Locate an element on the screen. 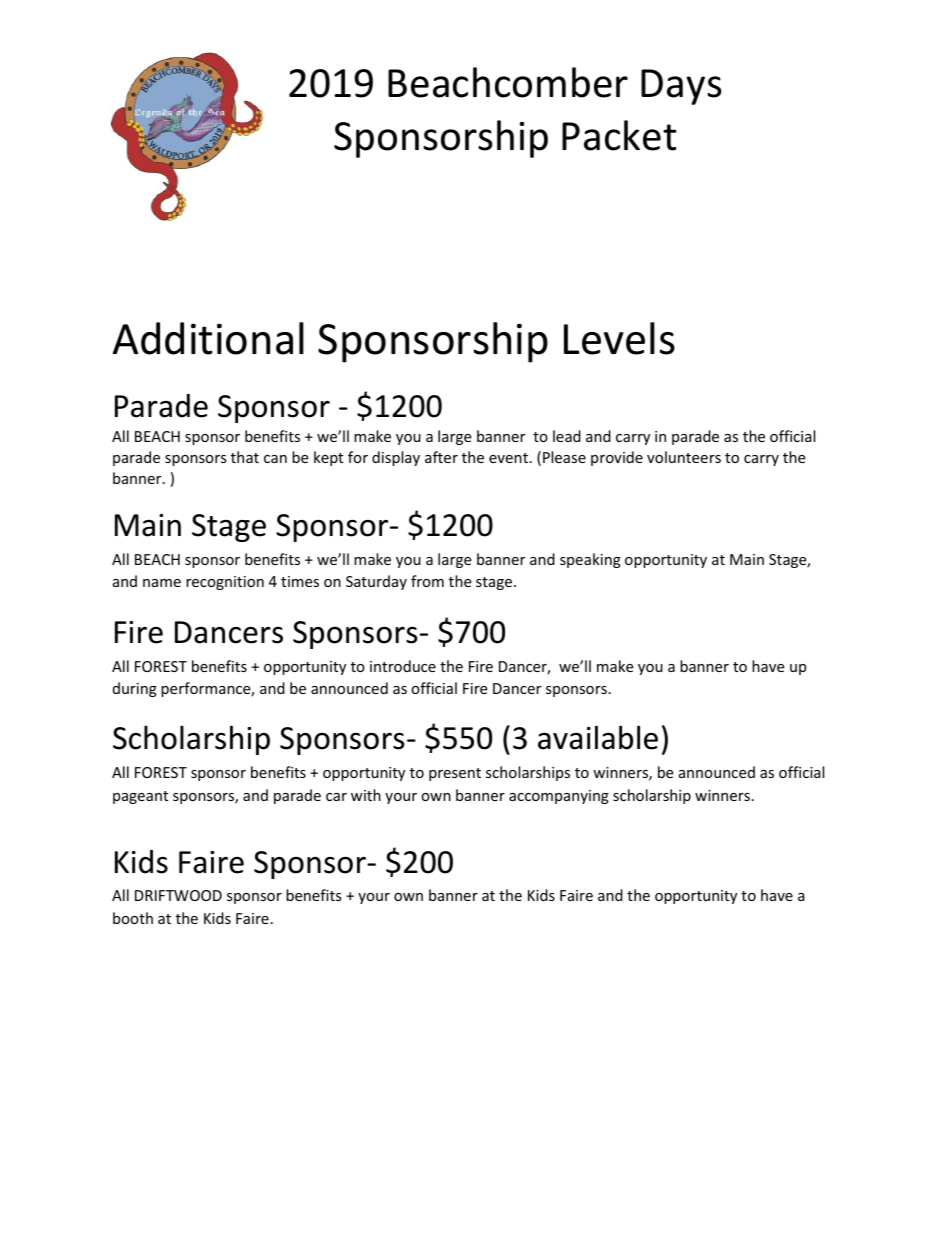 This screenshot has height=1233, width=952. Packet is located at coordinates (619, 135).
